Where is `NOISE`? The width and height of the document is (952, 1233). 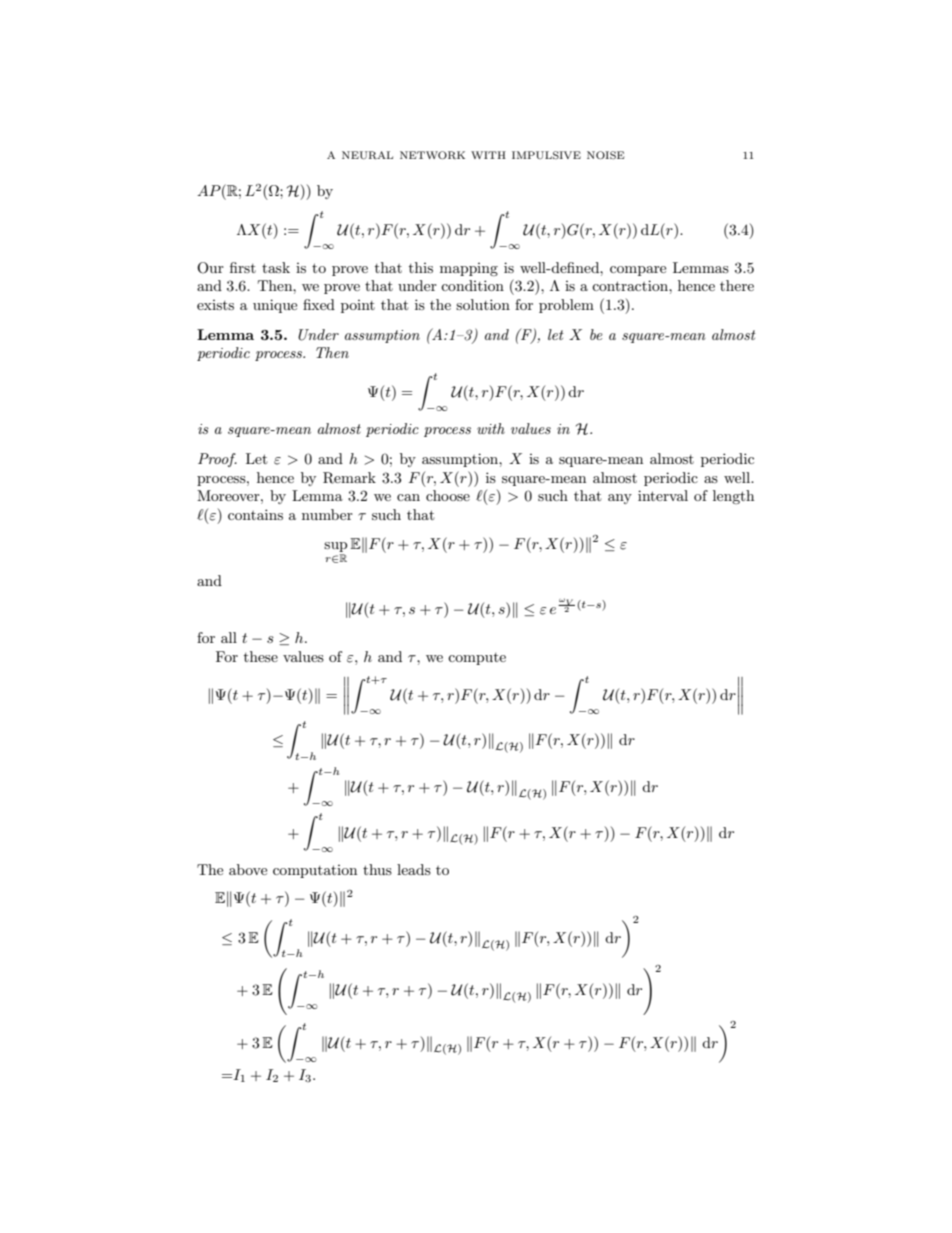 NOISE is located at coordinates (605, 155).
